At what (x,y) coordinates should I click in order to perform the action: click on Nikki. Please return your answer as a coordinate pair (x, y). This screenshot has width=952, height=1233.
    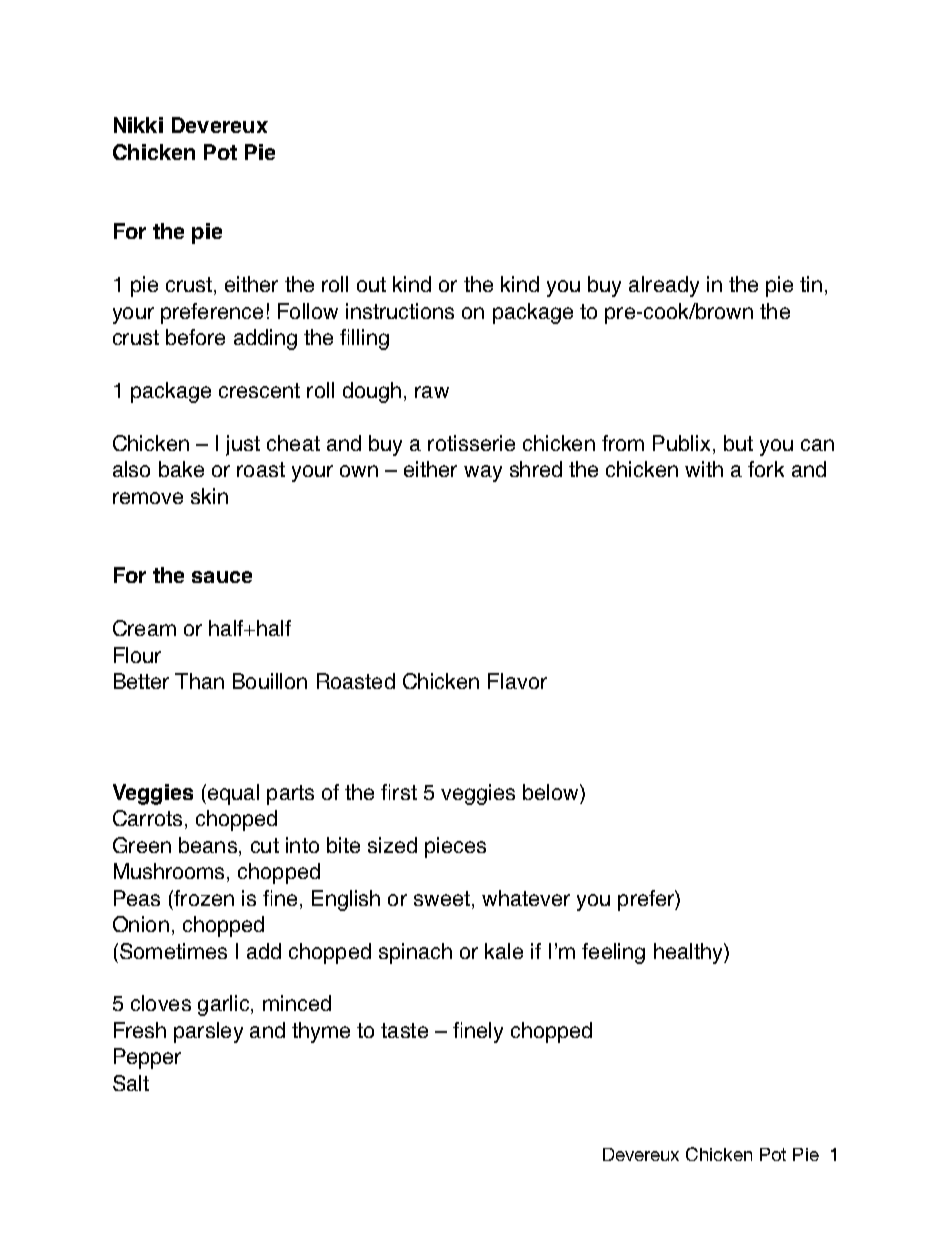
    Looking at the image, I should click on (138, 125).
